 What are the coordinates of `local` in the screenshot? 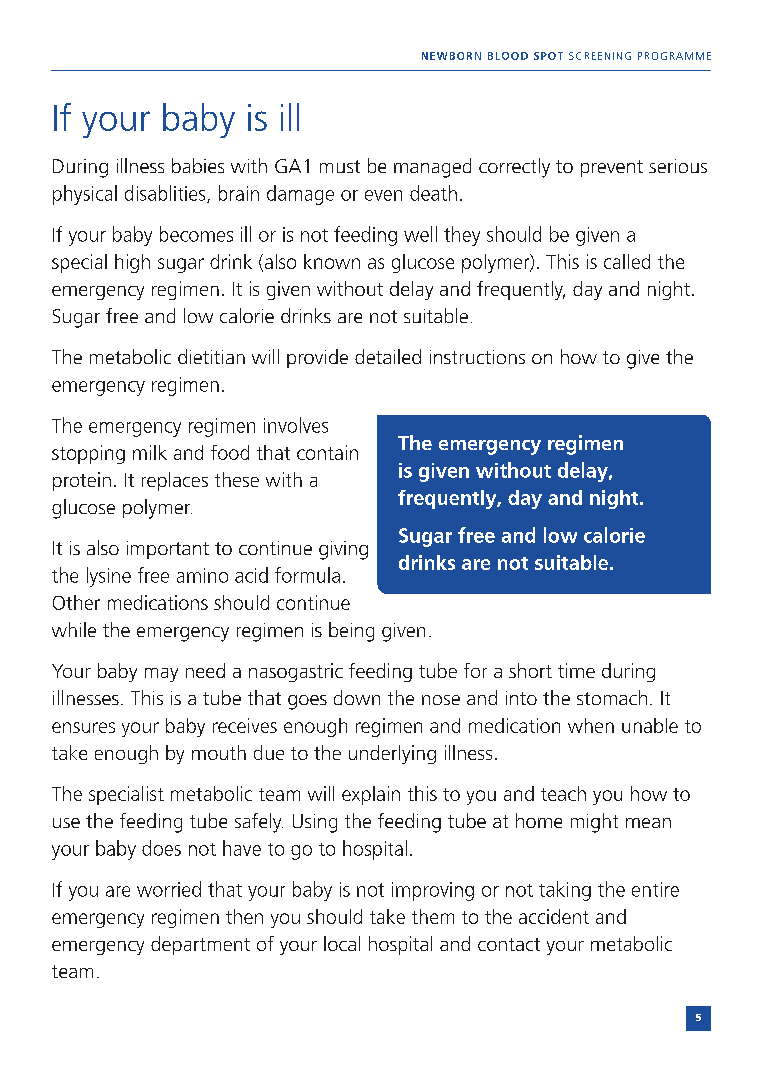 It's located at (342, 943).
